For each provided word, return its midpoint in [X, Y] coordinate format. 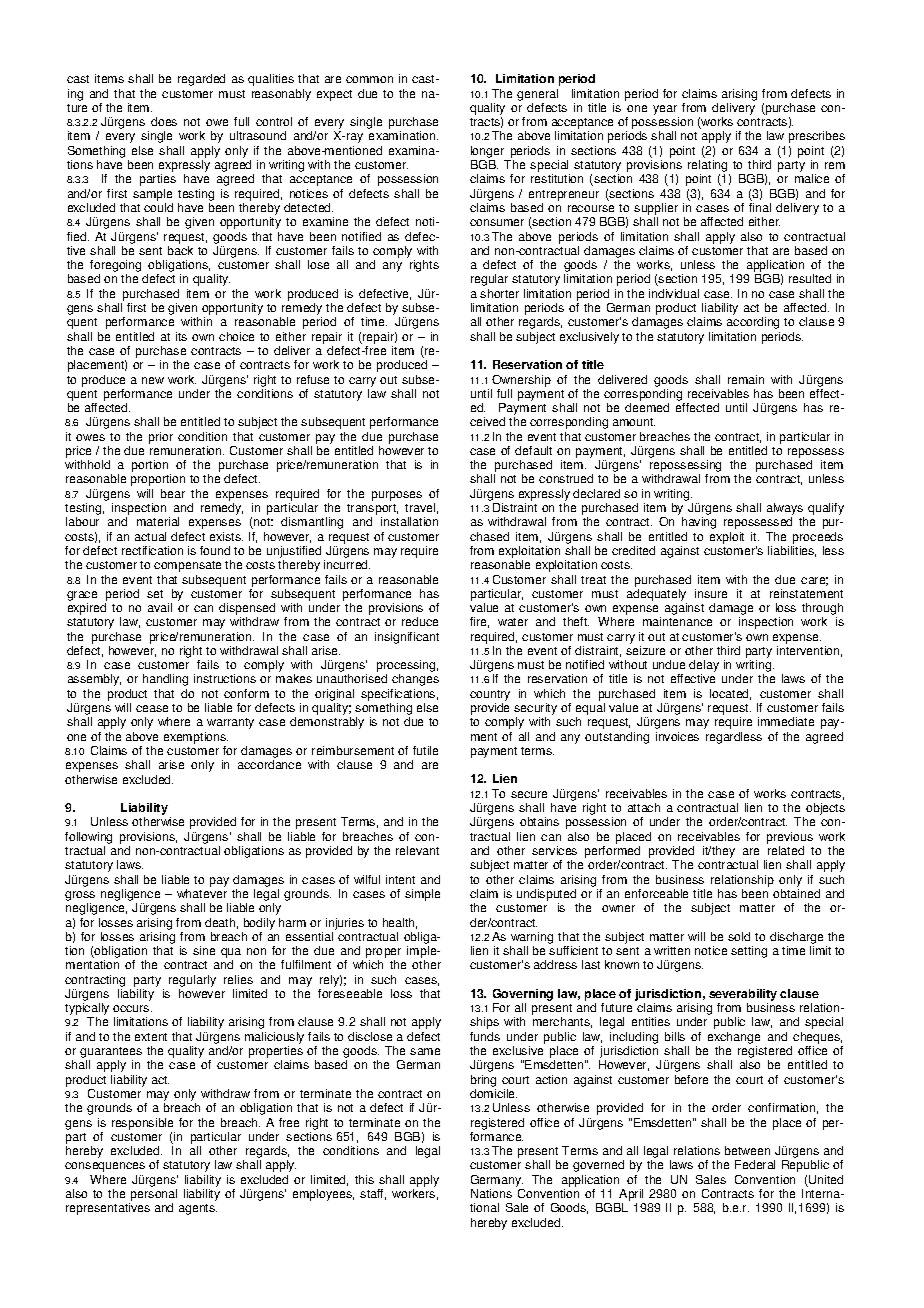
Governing [523, 995]
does [164, 121]
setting [749, 952]
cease [152, 708]
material [158, 521]
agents [198, 1209]
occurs [132, 1008]
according [753, 323]
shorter [499, 293]
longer [487, 152]
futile [425, 750]
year [666, 111]
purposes [397, 496]
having [699, 523]
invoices [677, 736]
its [181, 336]
